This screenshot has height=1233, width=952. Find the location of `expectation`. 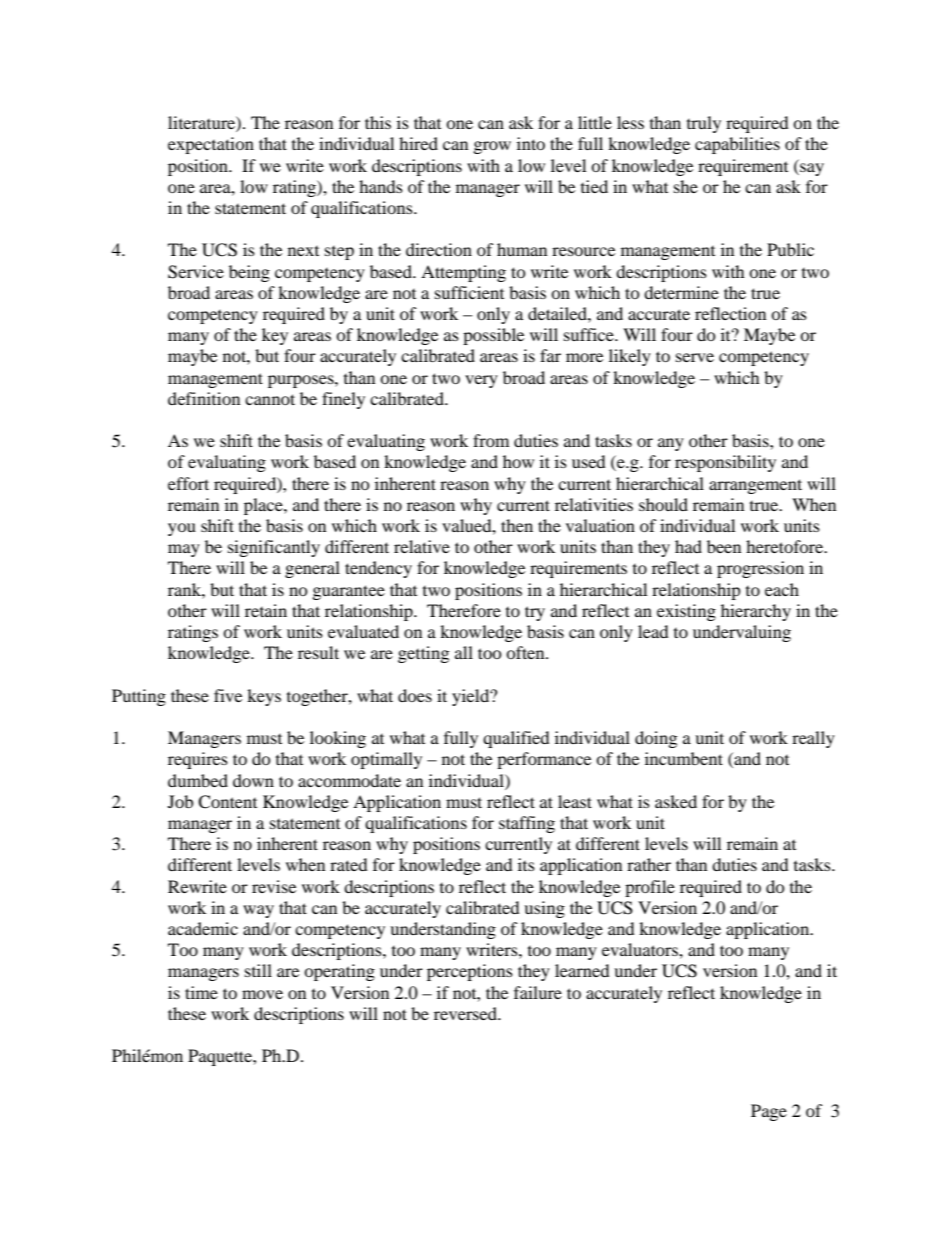

expectation is located at coordinates (211, 145).
